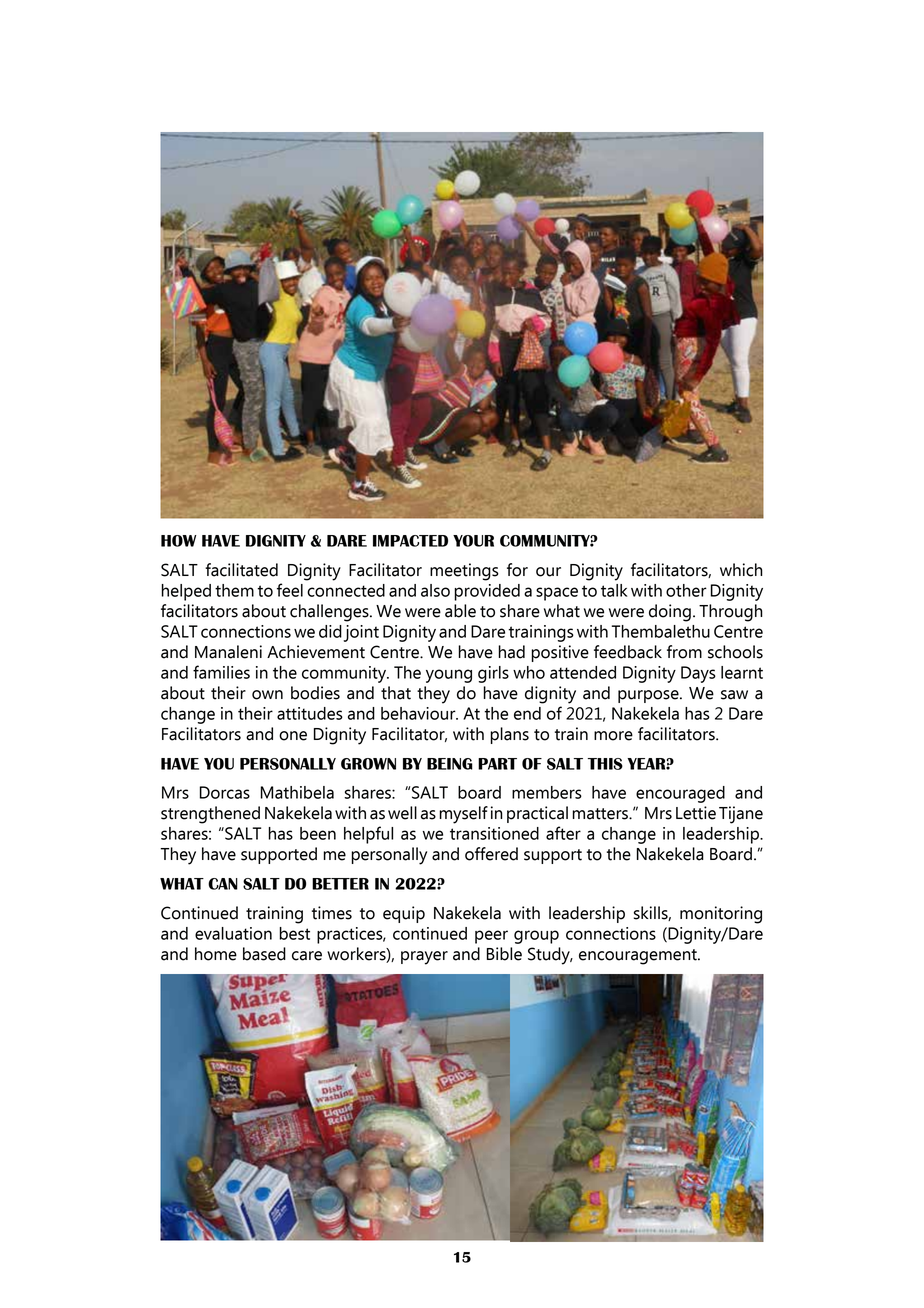  Describe the element at coordinates (463, 815) in the screenshot. I see `myself` at that location.
